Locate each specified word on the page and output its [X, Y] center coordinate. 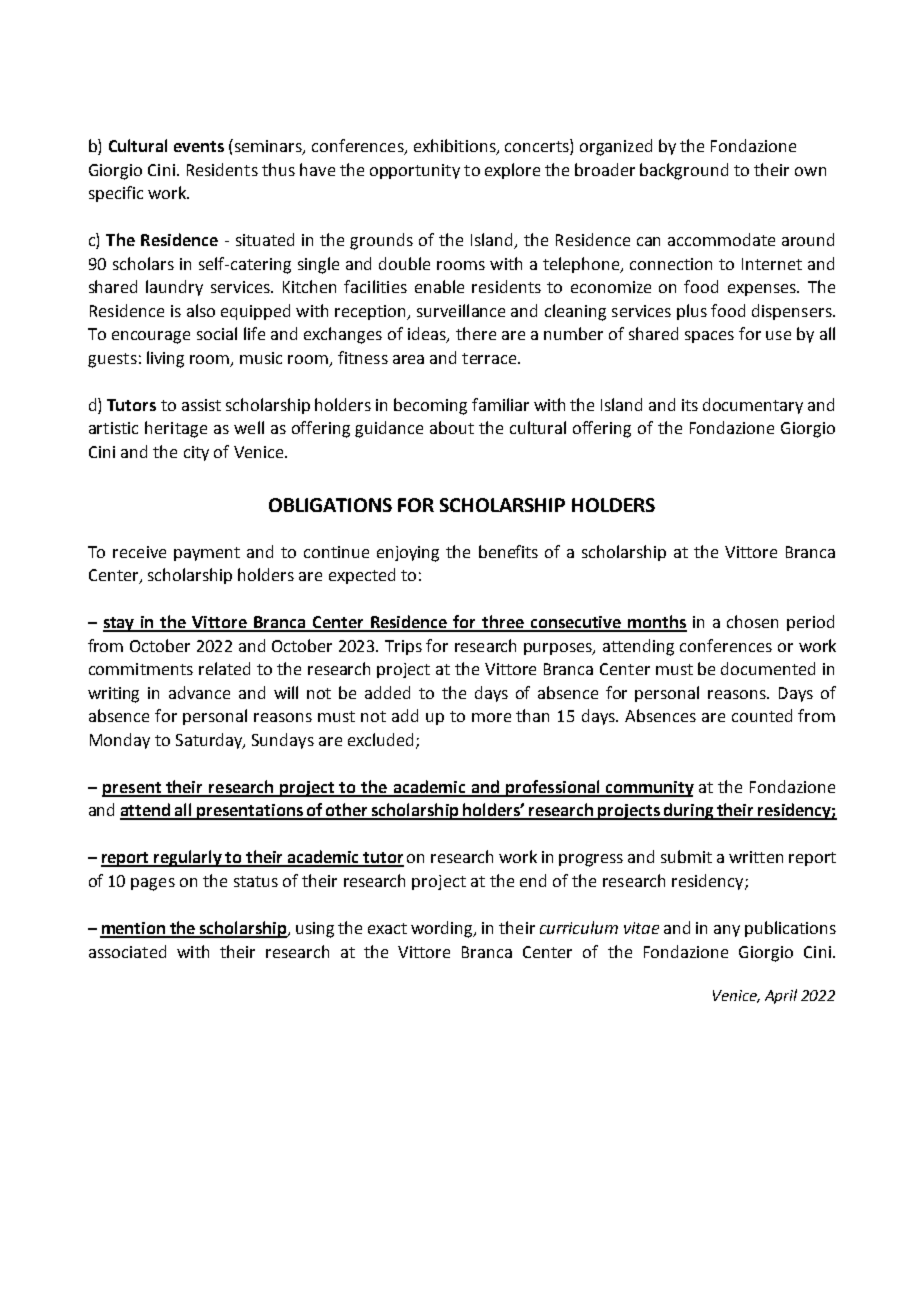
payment [207, 554]
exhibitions [456, 147]
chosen [752, 621]
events [199, 146]
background [684, 171]
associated [127, 951]
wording [443, 929]
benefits [508, 551]
